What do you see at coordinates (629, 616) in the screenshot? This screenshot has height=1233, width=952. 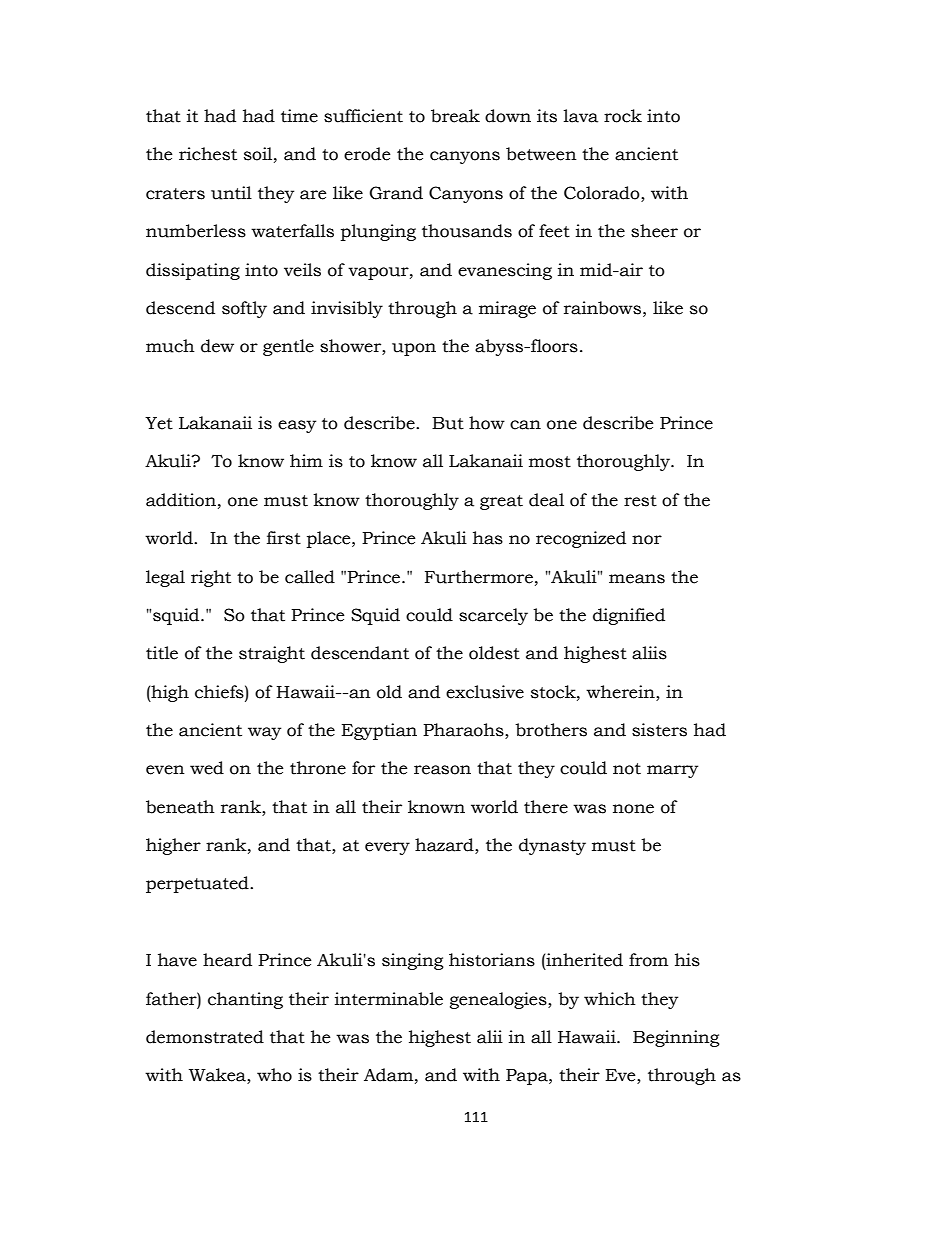 I see `dignified` at bounding box center [629, 616].
